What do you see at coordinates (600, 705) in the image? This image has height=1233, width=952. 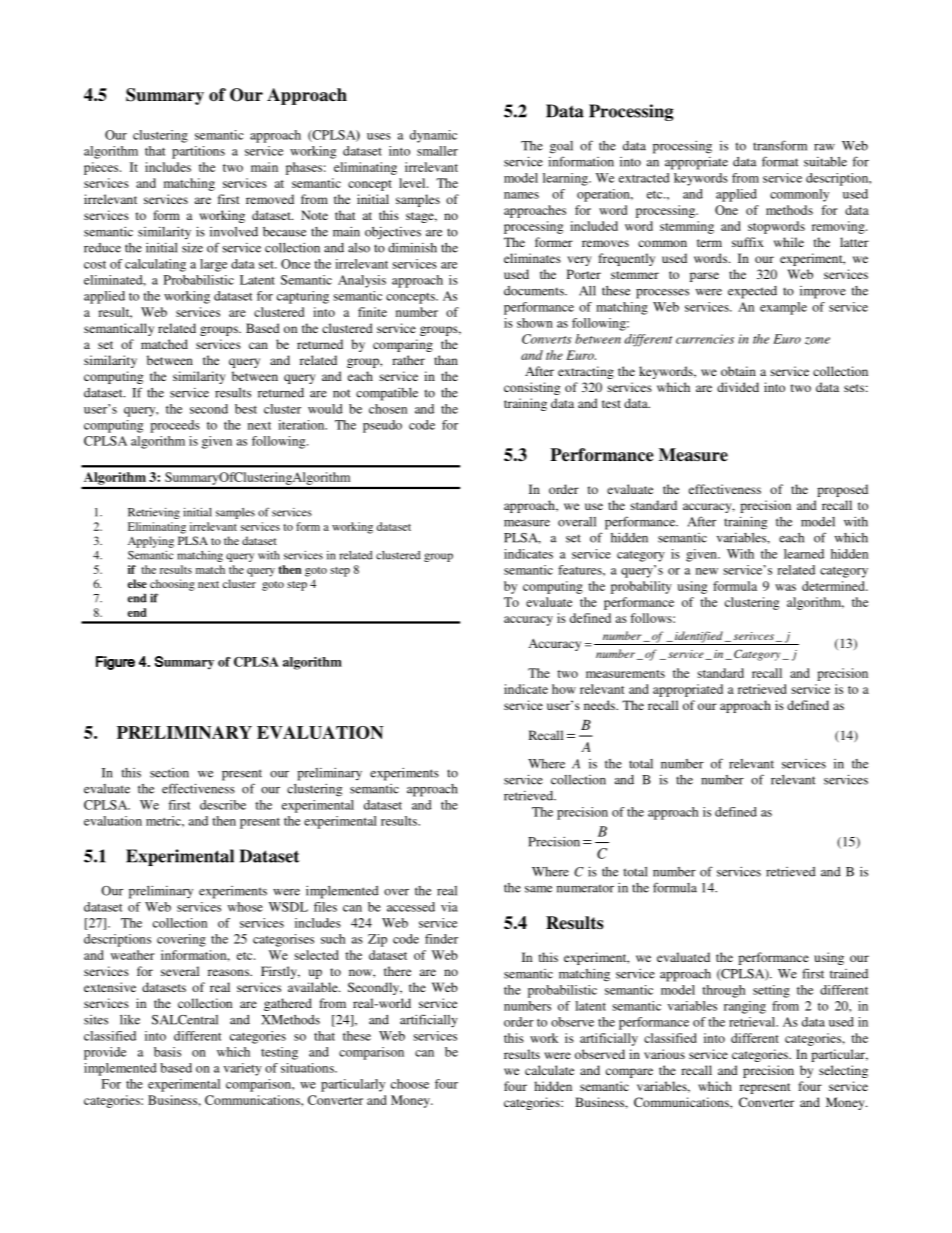 I see `needs` at bounding box center [600, 705].
